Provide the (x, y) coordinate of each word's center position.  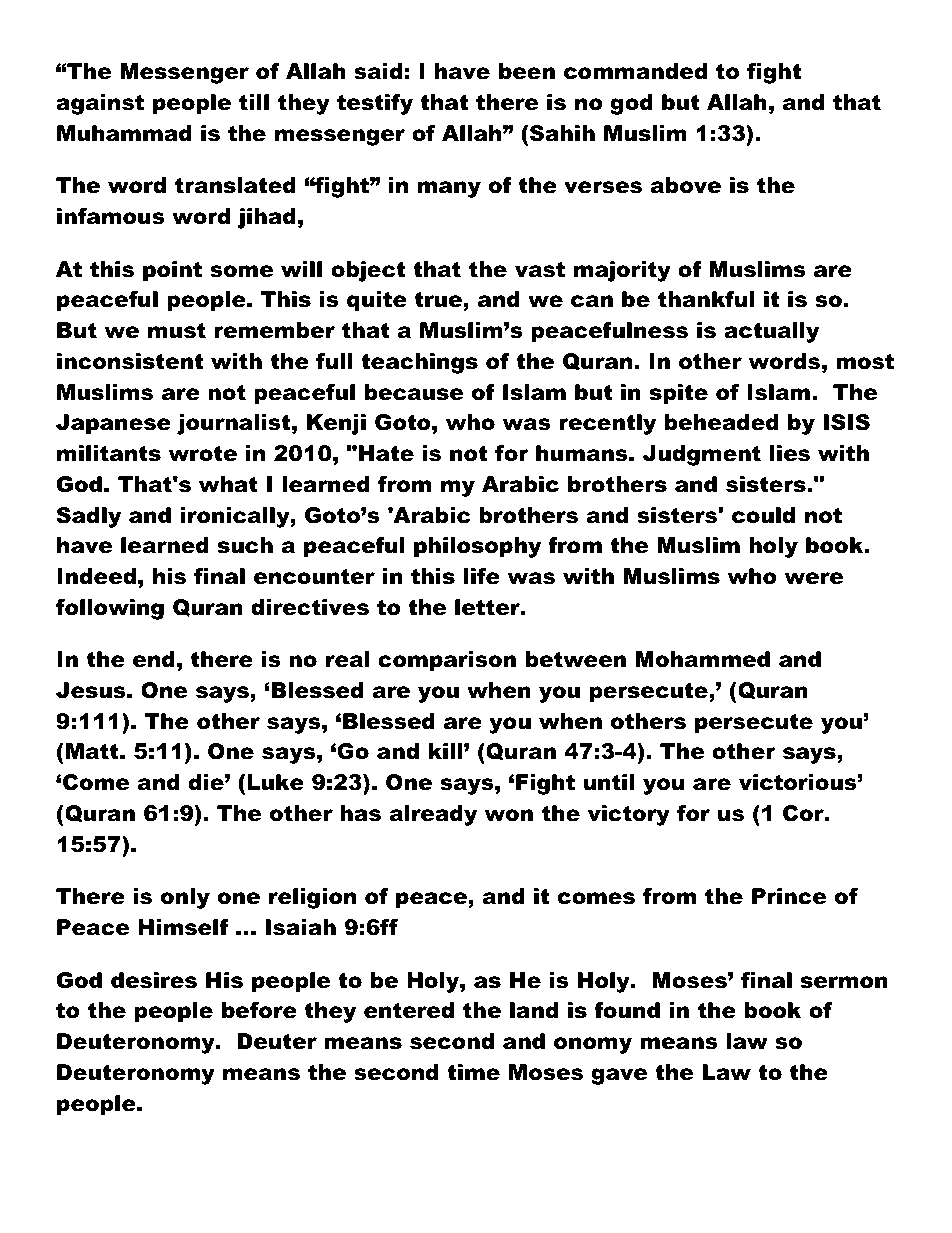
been (527, 71)
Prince (789, 896)
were (814, 578)
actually (771, 332)
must (177, 330)
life (482, 576)
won (509, 815)
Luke (275, 782)
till (254, 102)
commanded (636, 71)
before (259, 1010)
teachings (419, 363)
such (245, 545)
